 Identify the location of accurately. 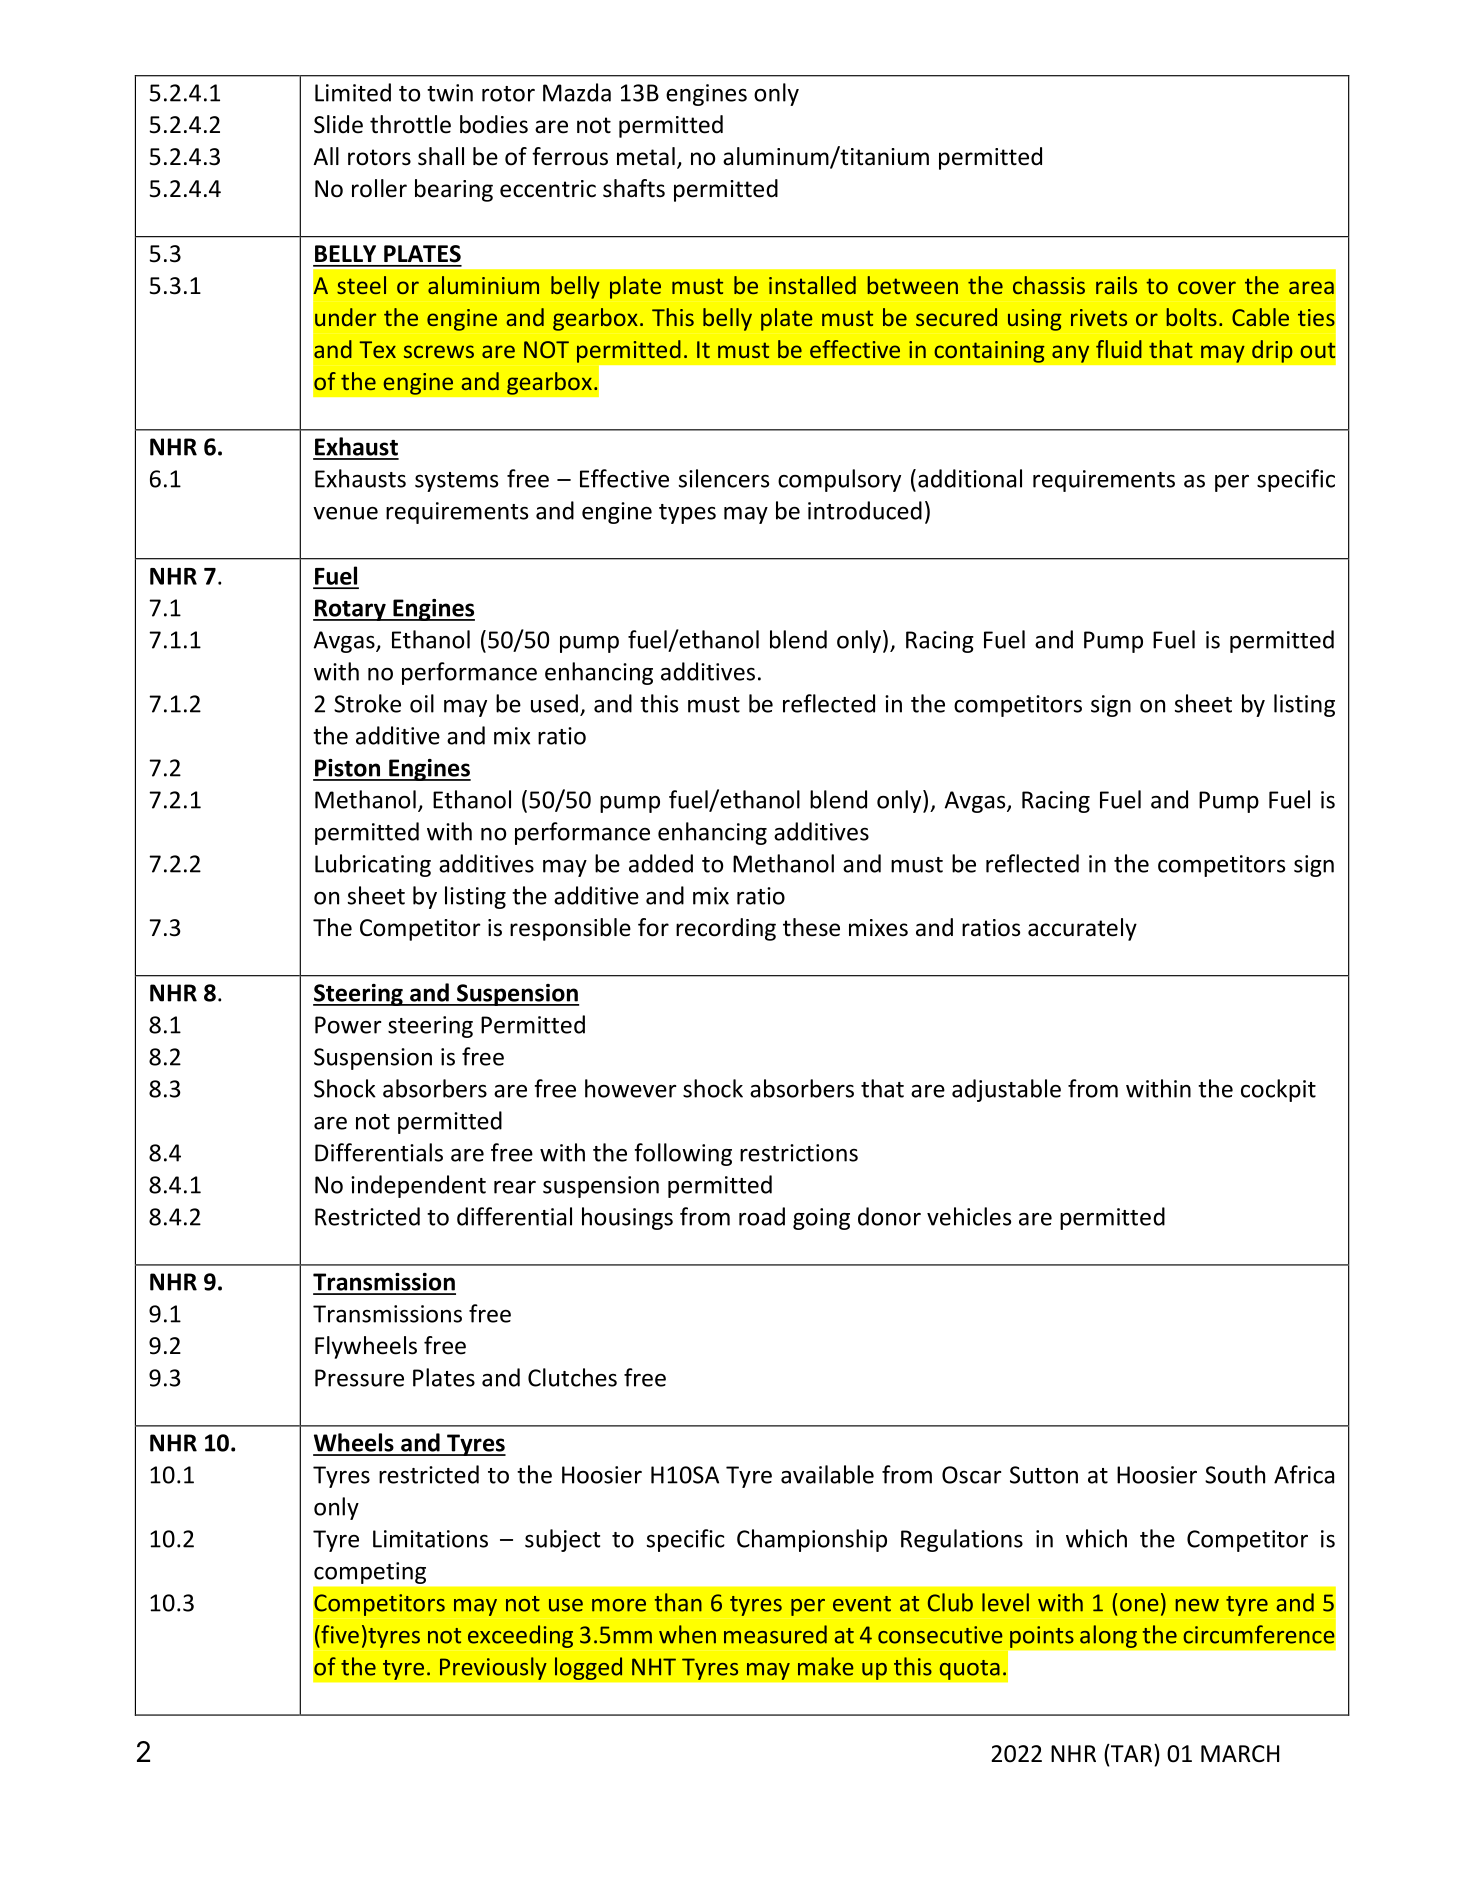
(1082, 929).
